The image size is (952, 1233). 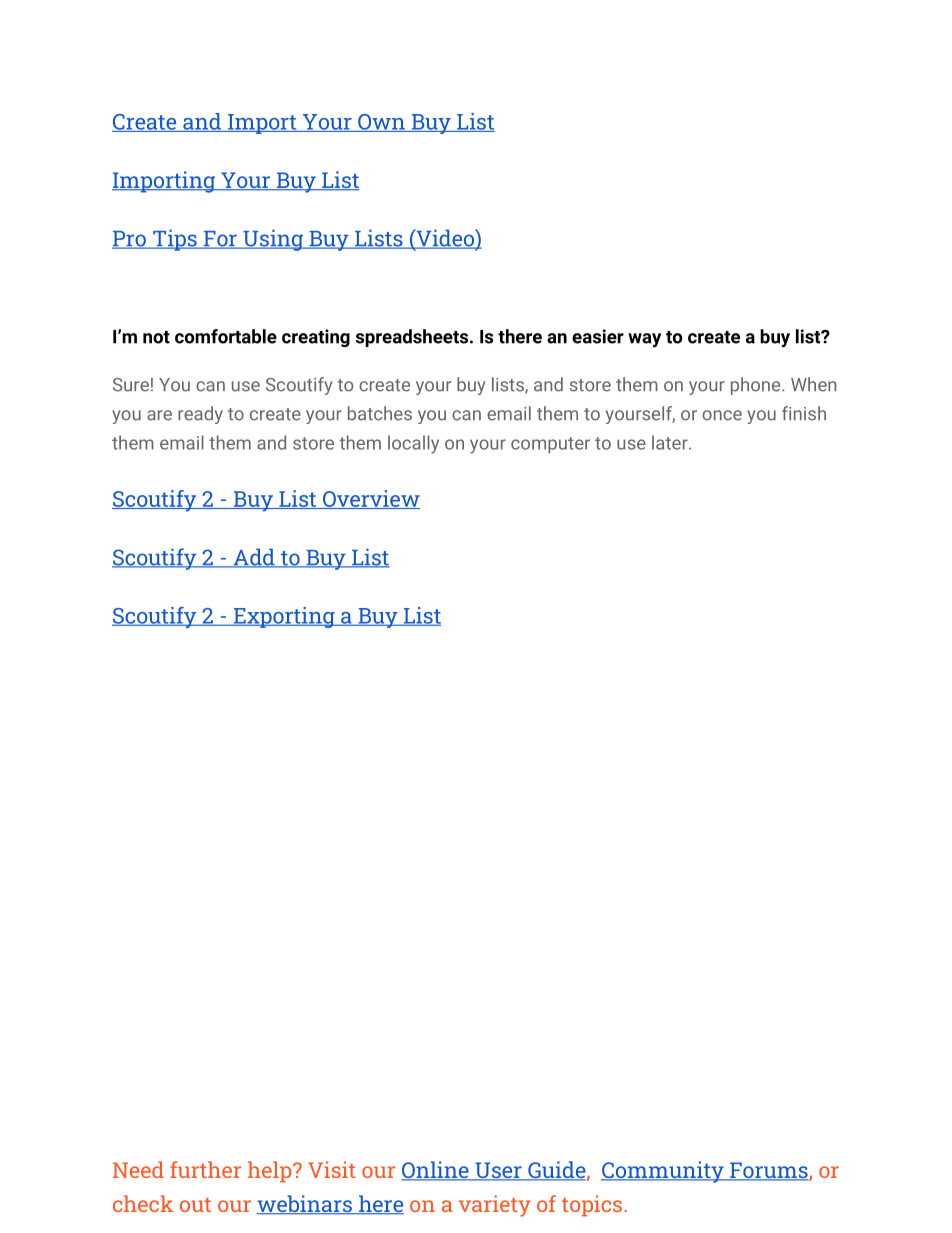 I want to click on User, so click(x=498, y=1171).
